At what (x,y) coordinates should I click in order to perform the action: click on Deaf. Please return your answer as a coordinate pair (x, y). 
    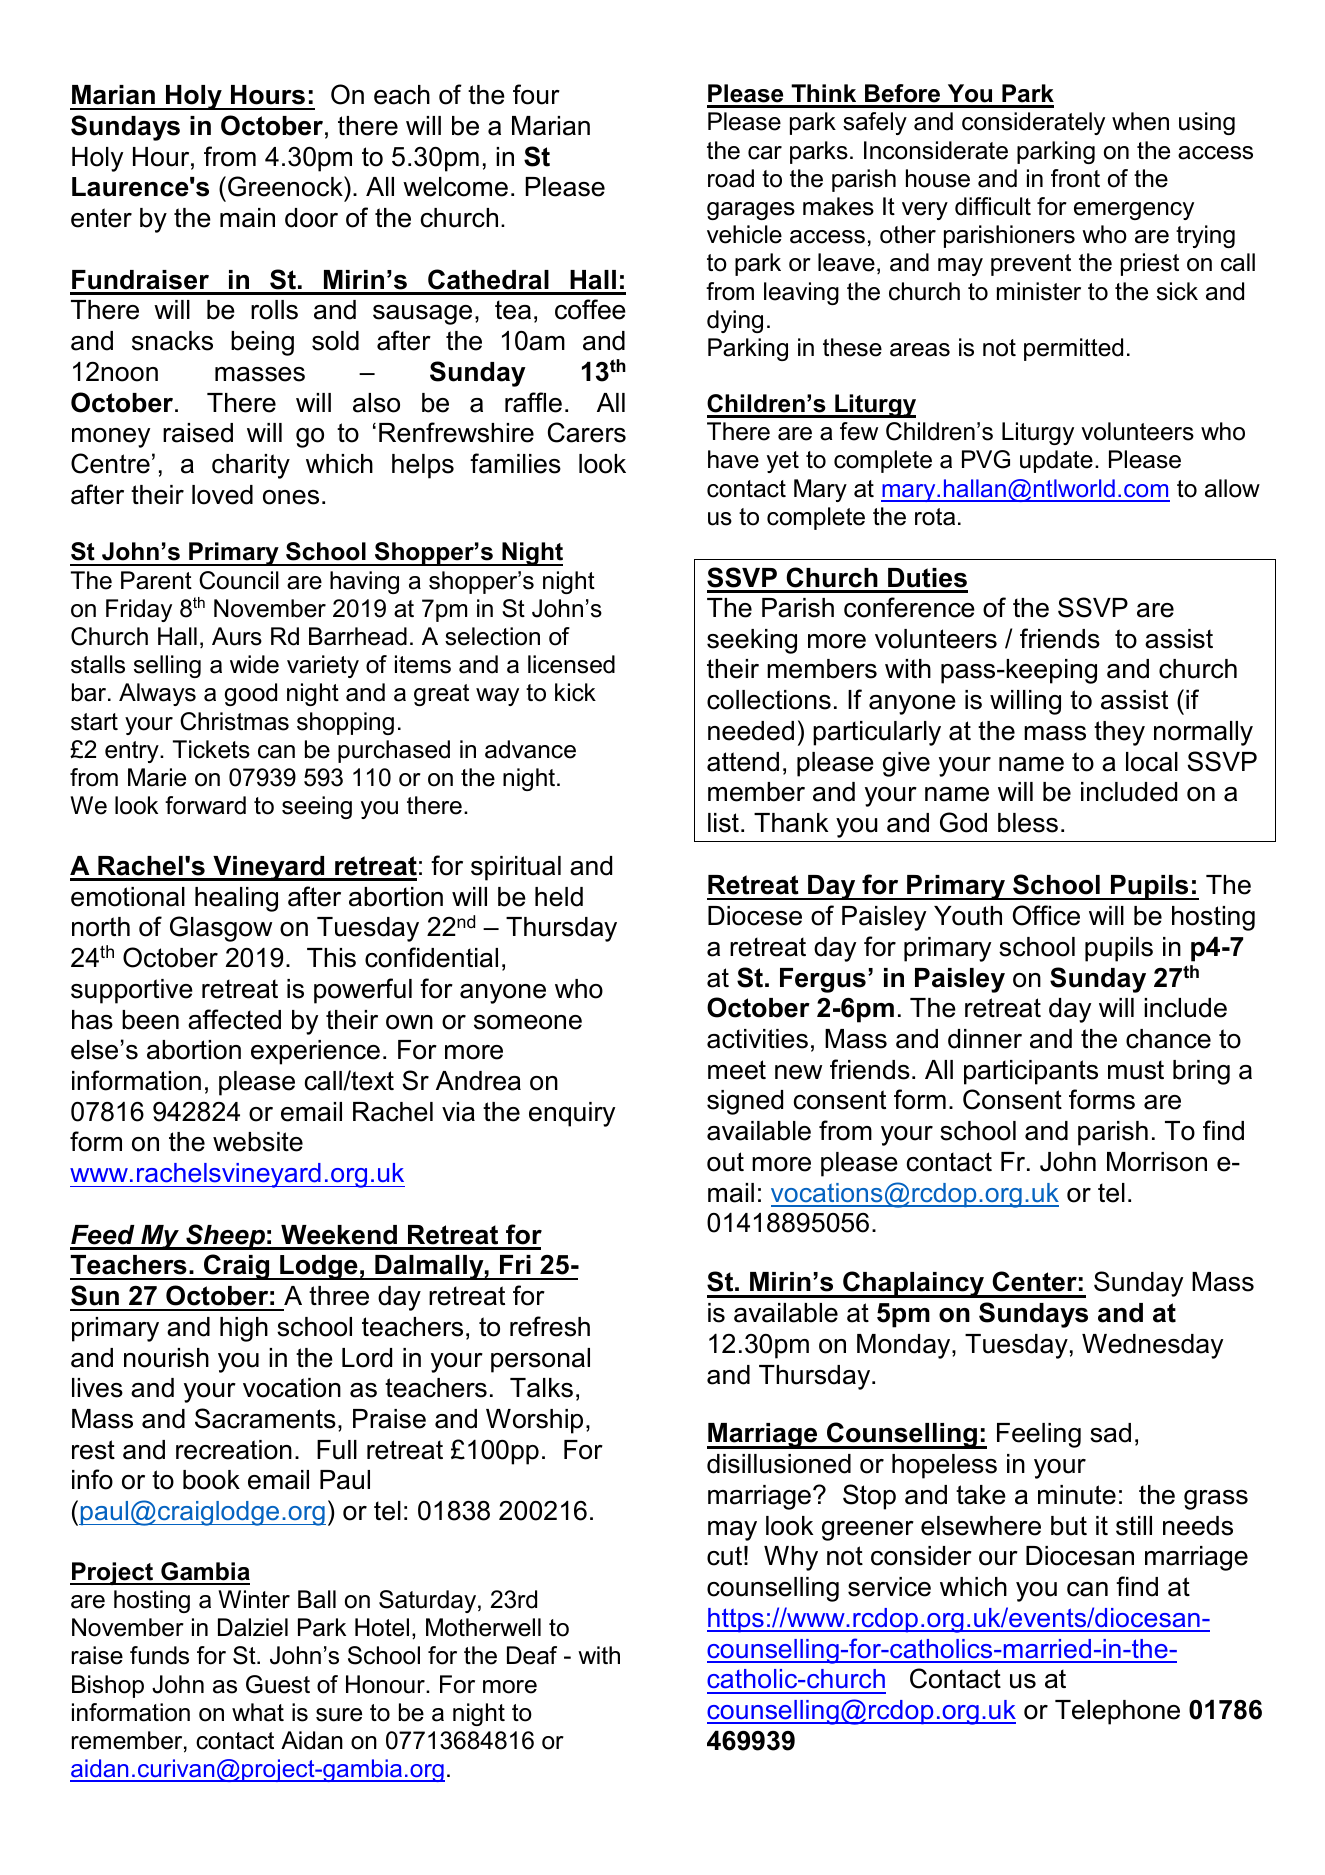
    Looking at the image, I should click on (532, 1655).
